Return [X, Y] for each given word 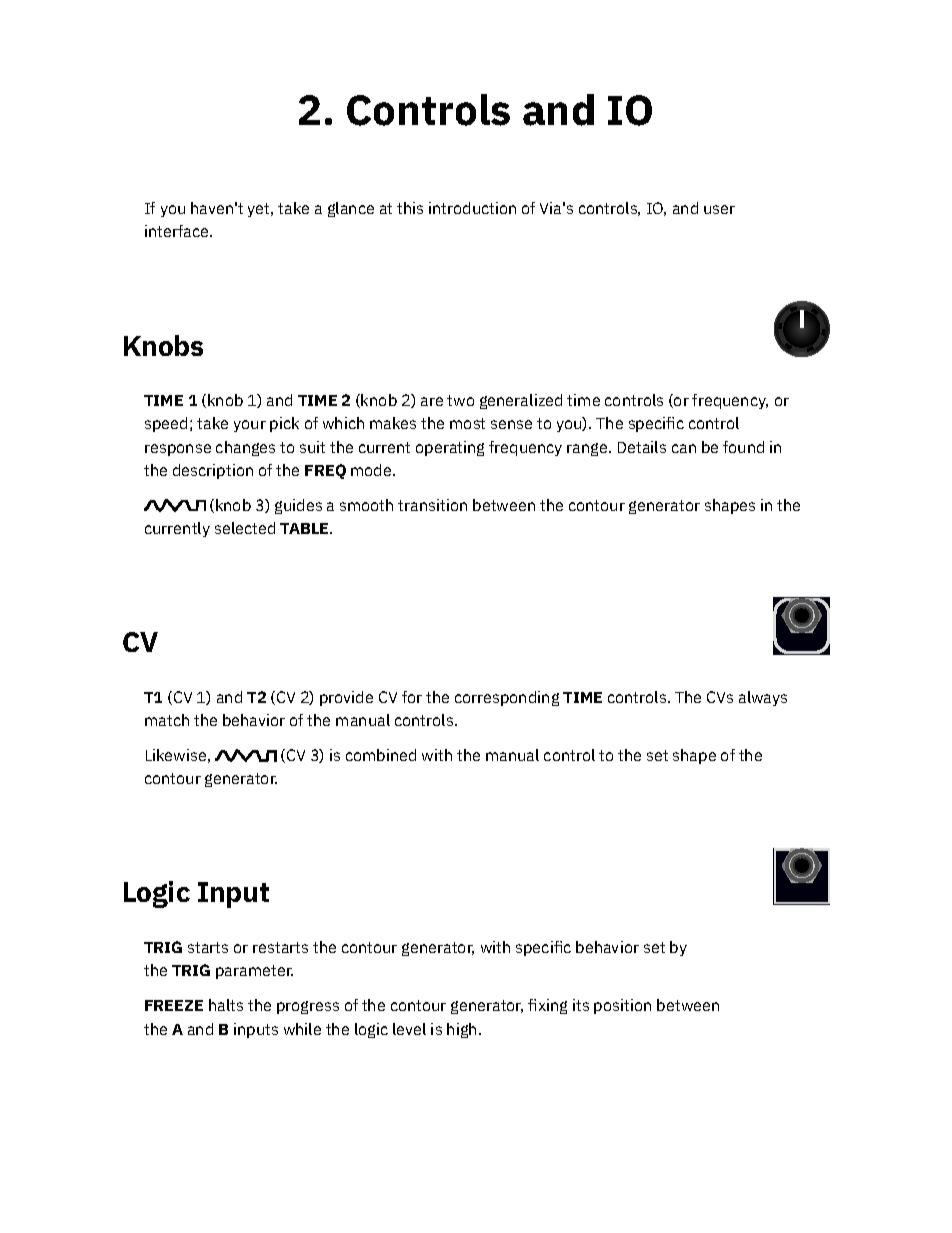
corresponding [507, 698]
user [719, 209]
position [622, 1006]
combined [381, 755]
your [250, 426]
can [684, 448]
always [763, 698]
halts [226, 1005]
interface [178, 231]
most [467, 423]
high [461, 1030]
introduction [472, 208]
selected [245, 528]
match [167, 720]
